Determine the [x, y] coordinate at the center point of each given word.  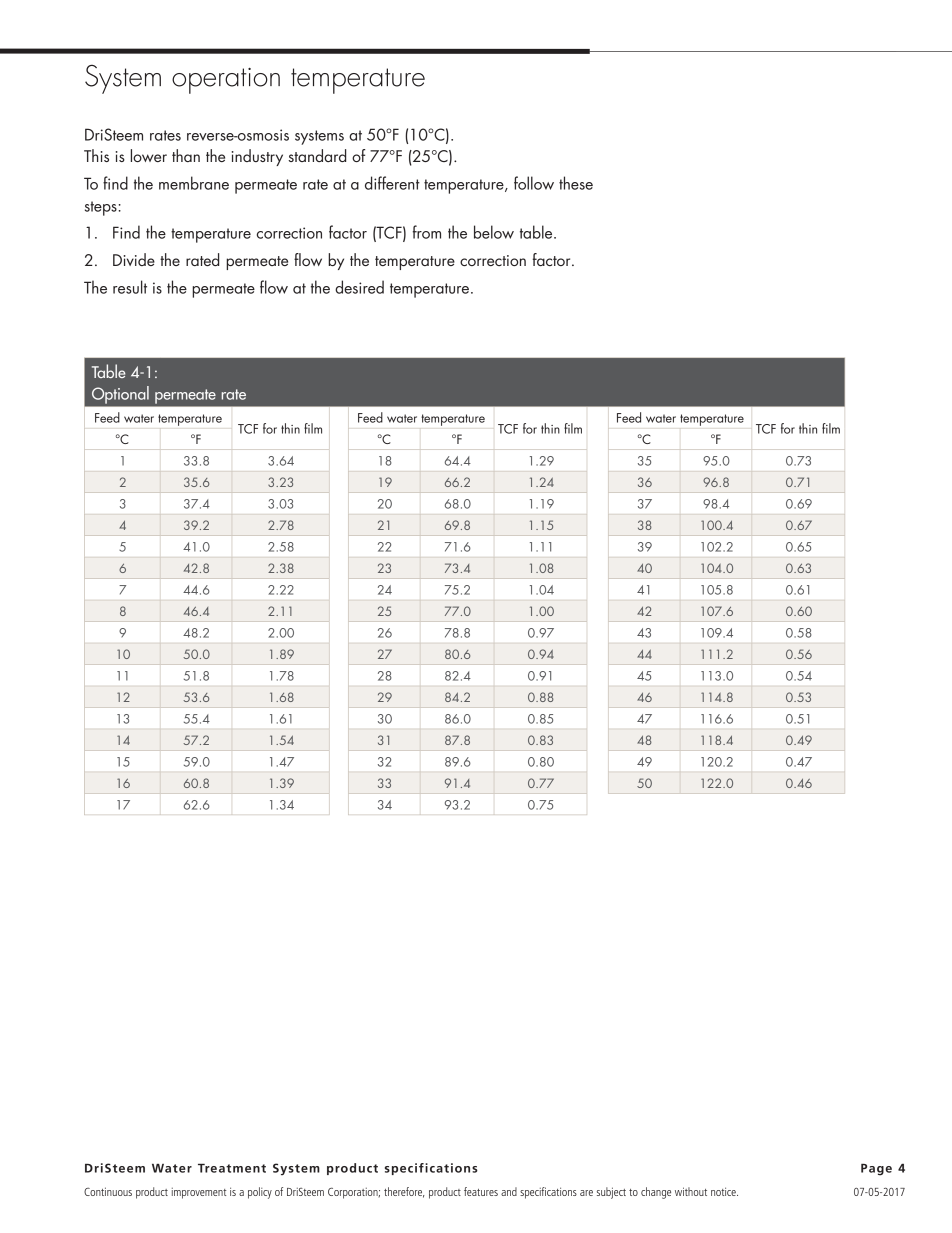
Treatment [232, 1168]
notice [724, 1191]
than [186, 155]
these [576, 183]
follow [534, 183]
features [481, 1191]
